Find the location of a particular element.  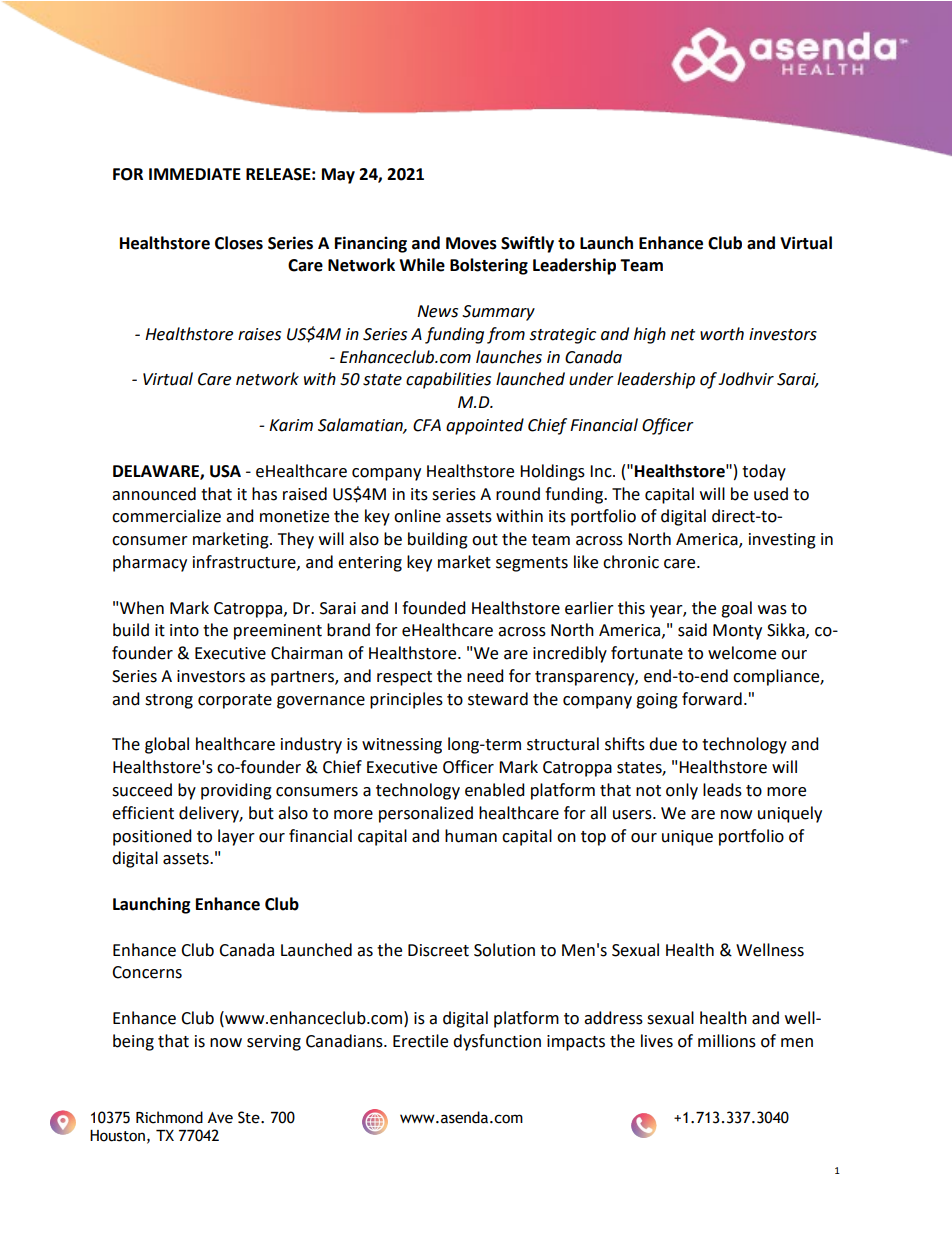

said is located at coordinates (692, 630).
